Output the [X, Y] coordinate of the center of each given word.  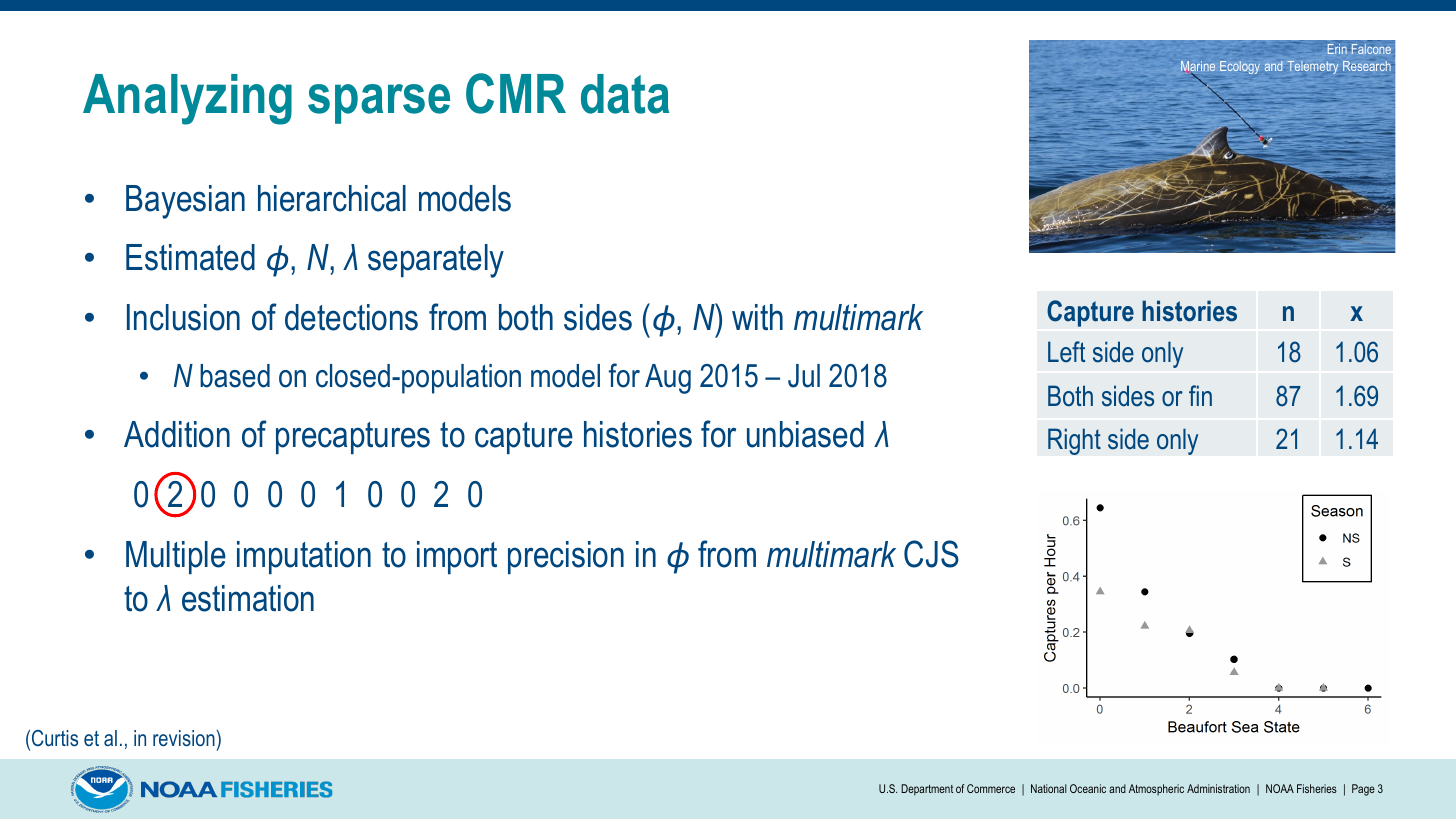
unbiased [805, 434]
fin [1200, 395]
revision [184, 738]
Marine [1198, 67]
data [625, 94]
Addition [177, 434]
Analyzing [187, 99]
